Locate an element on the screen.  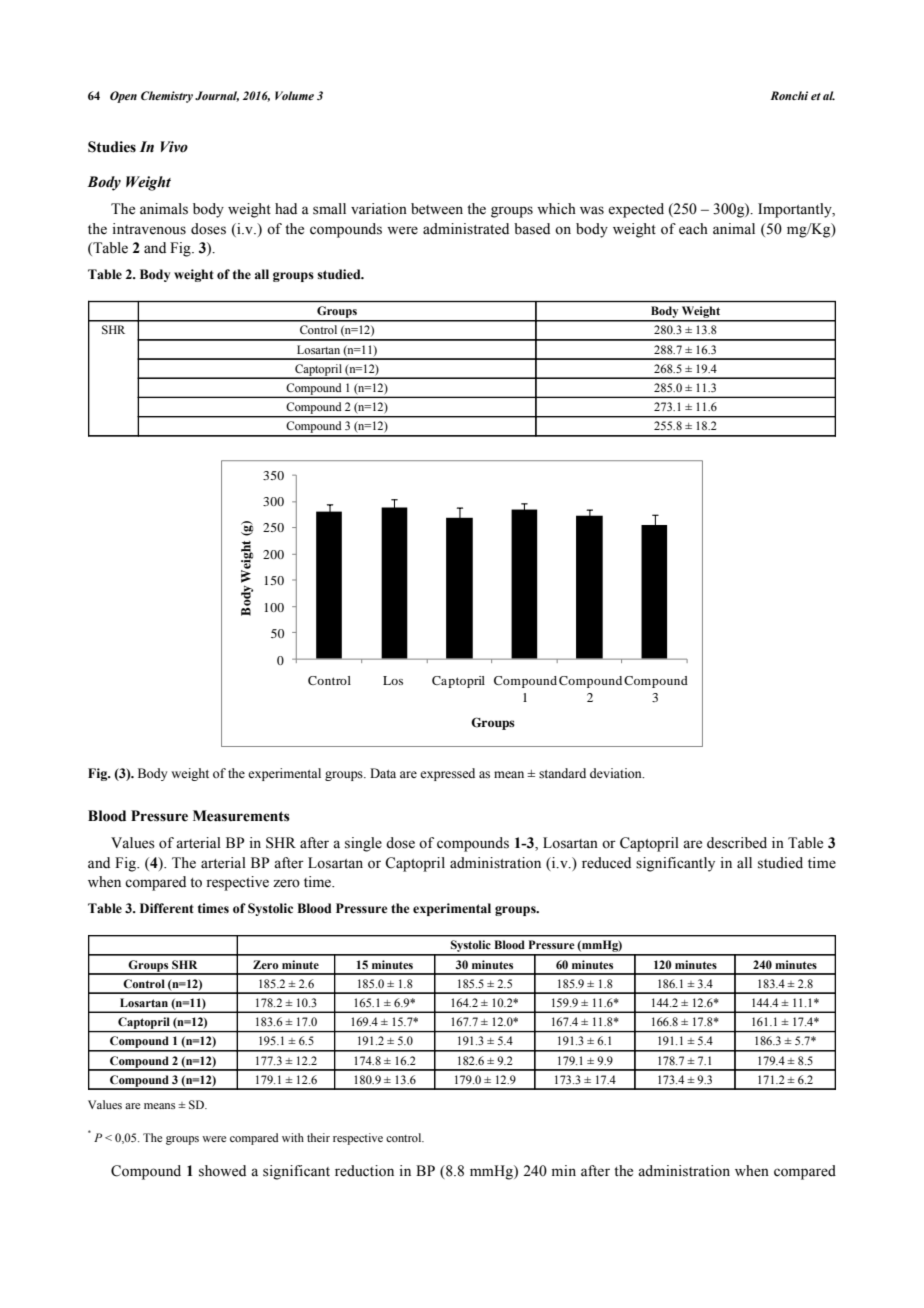
reduced is located at coordinates (606, 863).
